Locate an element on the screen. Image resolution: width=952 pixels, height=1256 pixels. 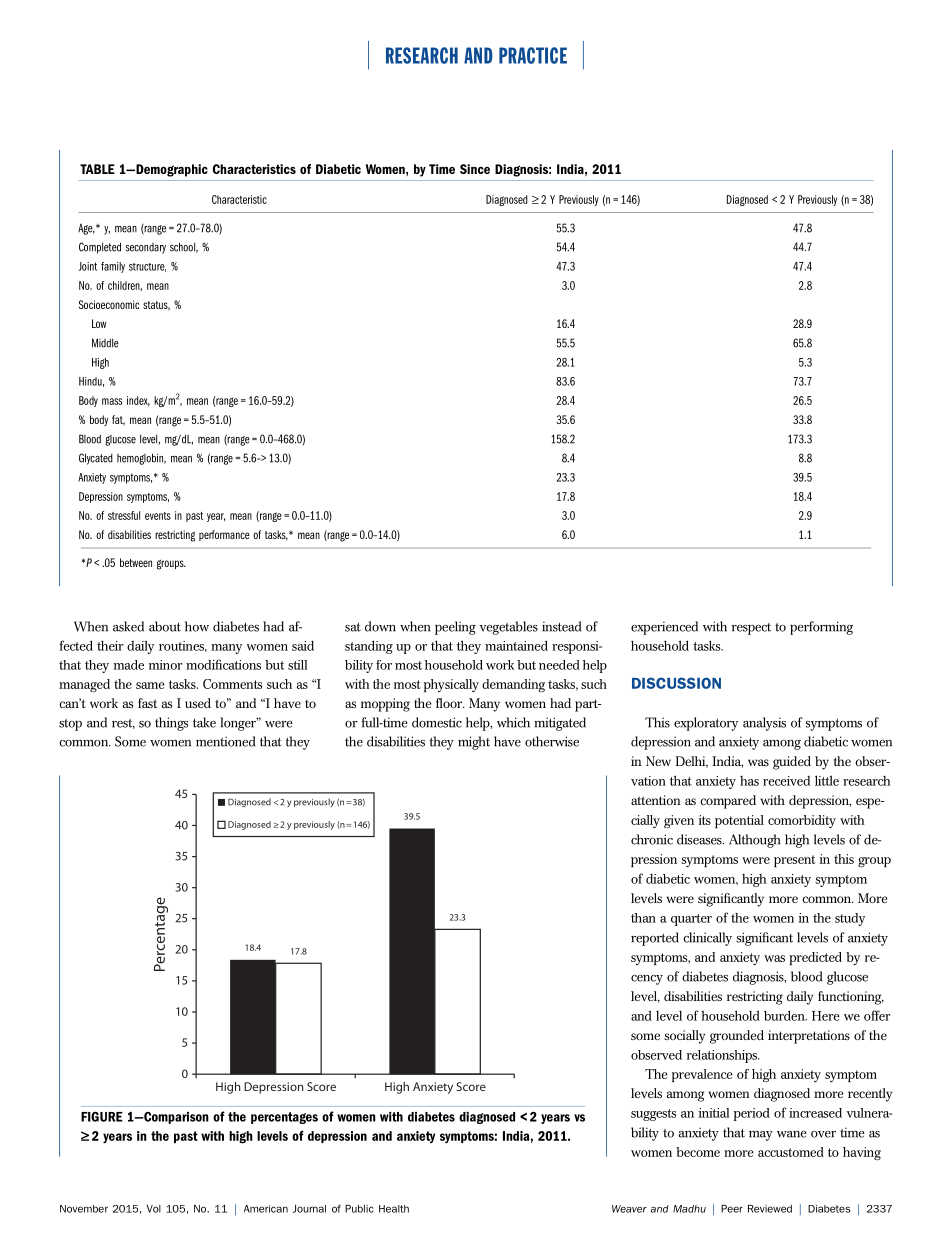
PRACTICE is located at coordinates (533, 55).
